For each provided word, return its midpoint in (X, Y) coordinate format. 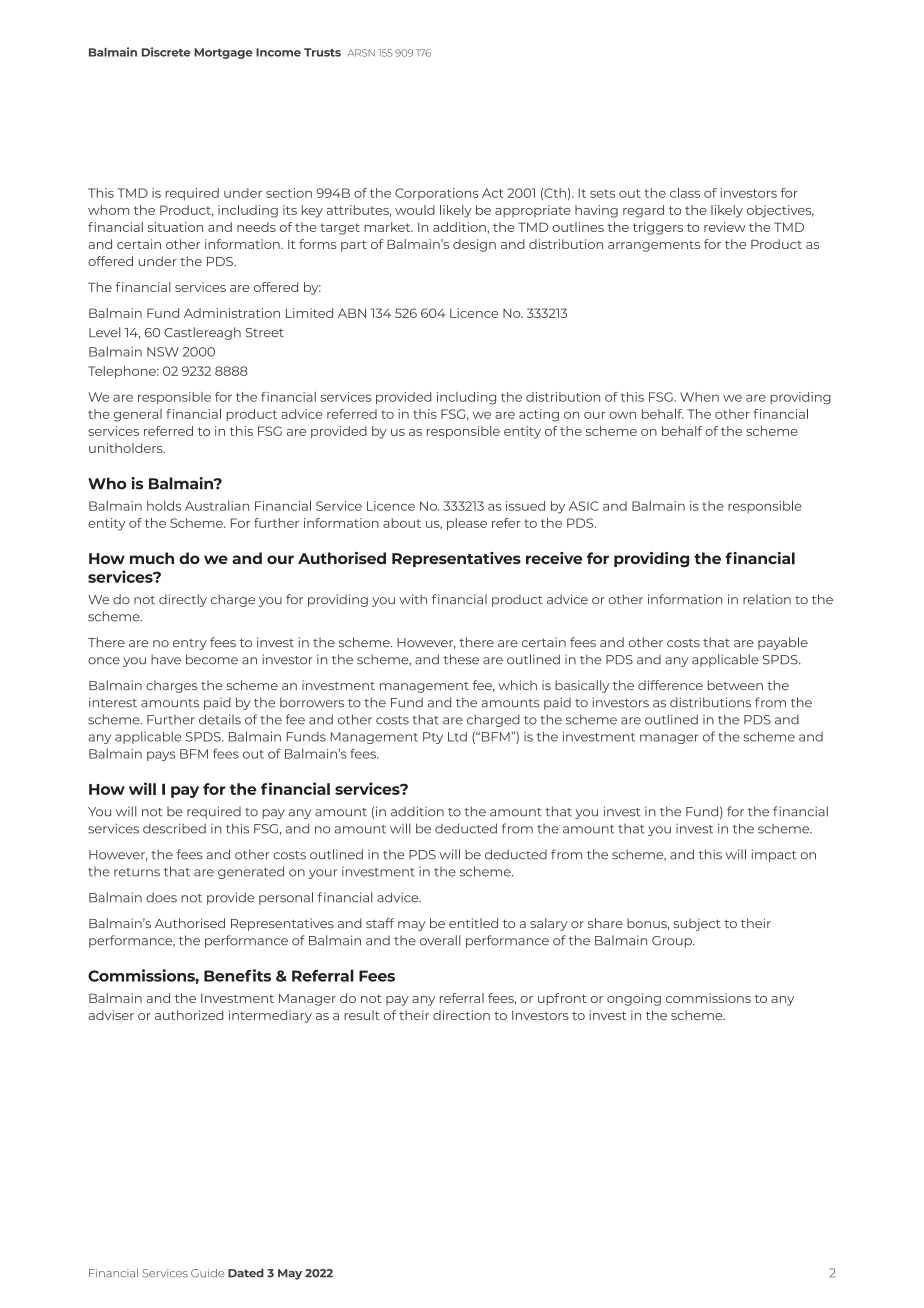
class (685, 193)
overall (440, 940)
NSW (163, 352)
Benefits (237, 975)
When (699, 397)
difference (670, 685)
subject (697, 924)
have (166, 659)
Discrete (166, 52)
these (461, 659)
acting (539, 415)
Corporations (437, 194)
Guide (207, 1273)
